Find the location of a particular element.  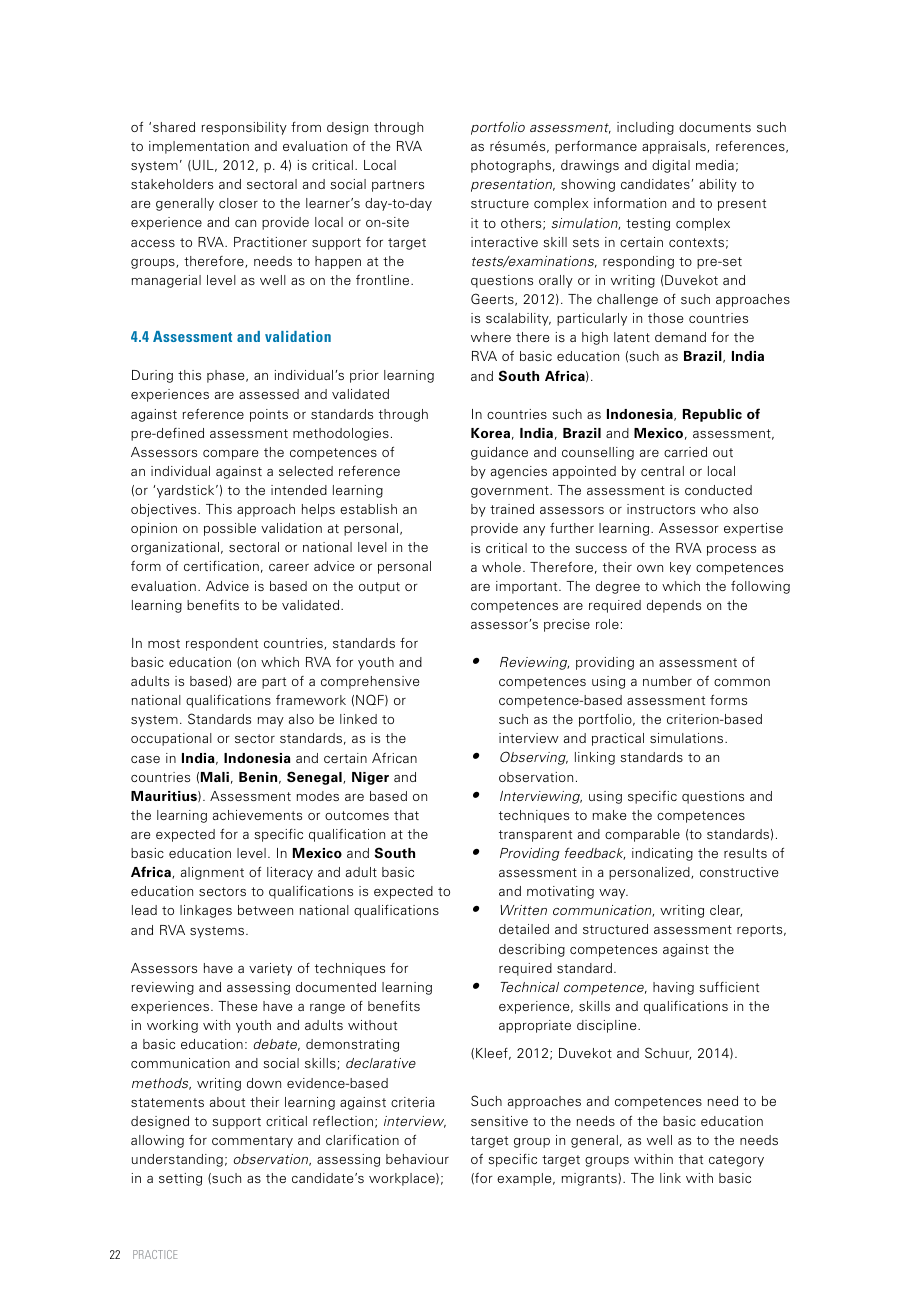

indicating is located at coordinates (662, 854).
